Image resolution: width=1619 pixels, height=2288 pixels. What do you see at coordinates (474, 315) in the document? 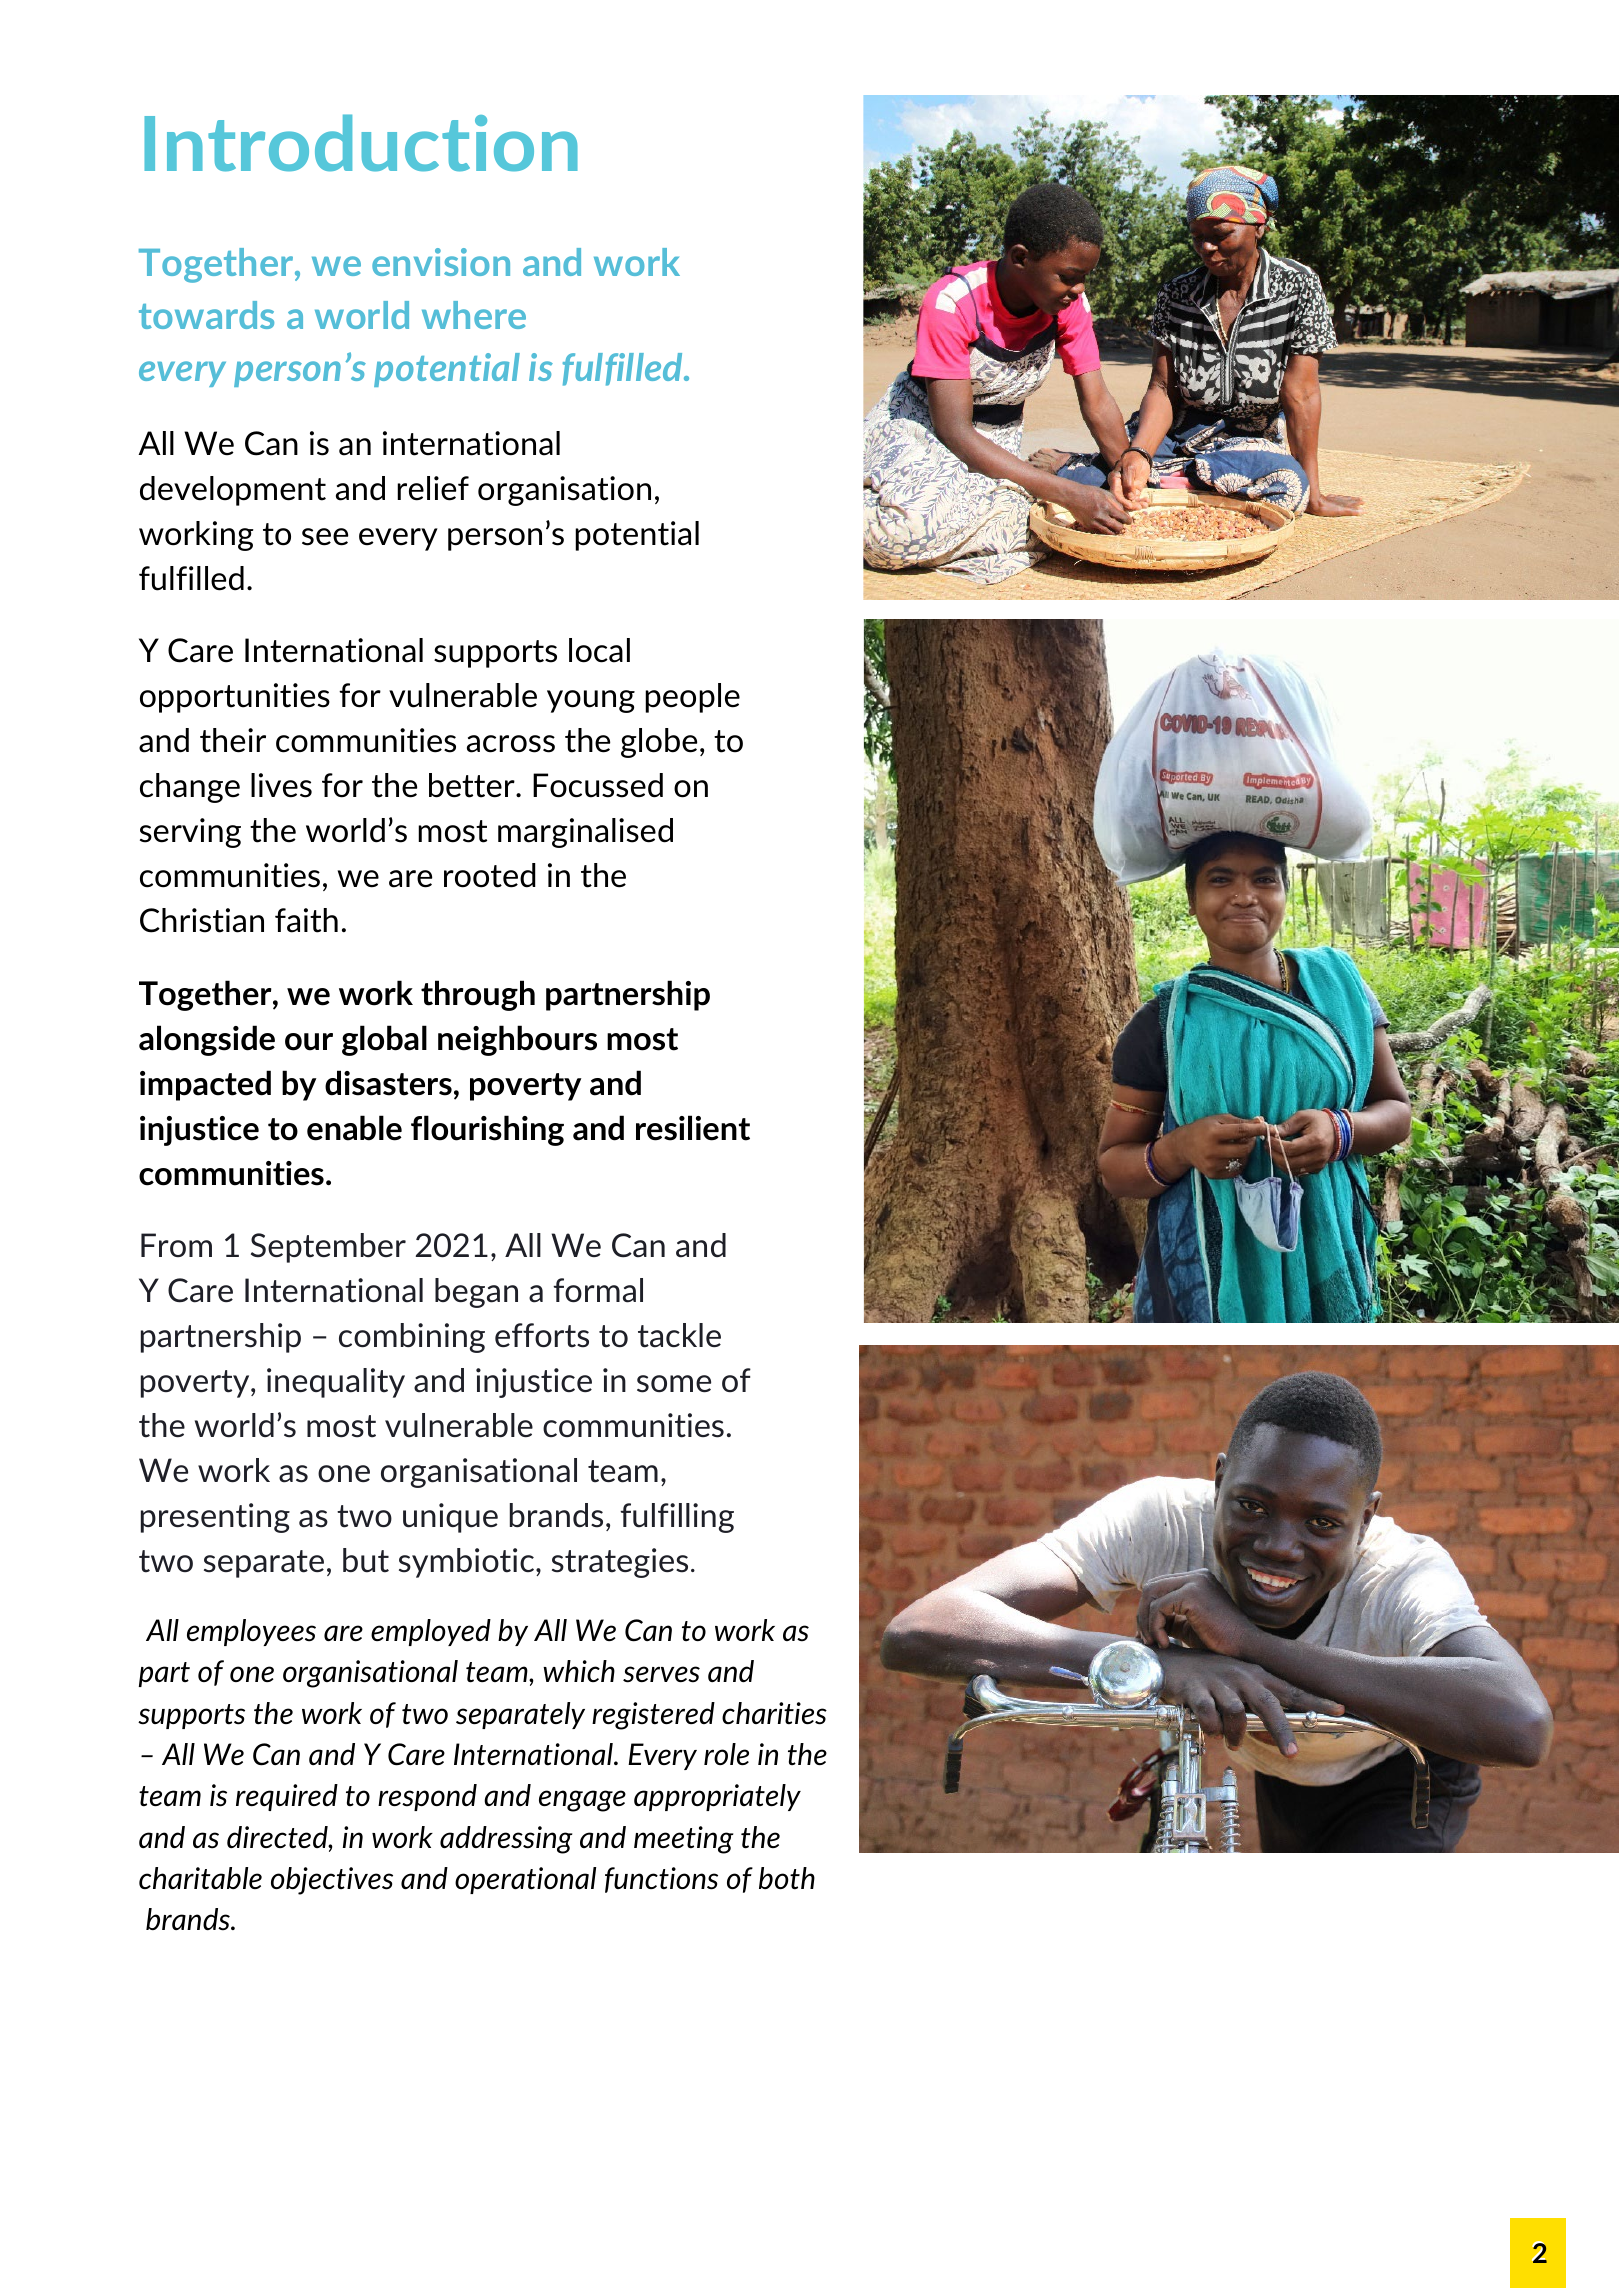
I see `where` at bounding box center [474, 315].
